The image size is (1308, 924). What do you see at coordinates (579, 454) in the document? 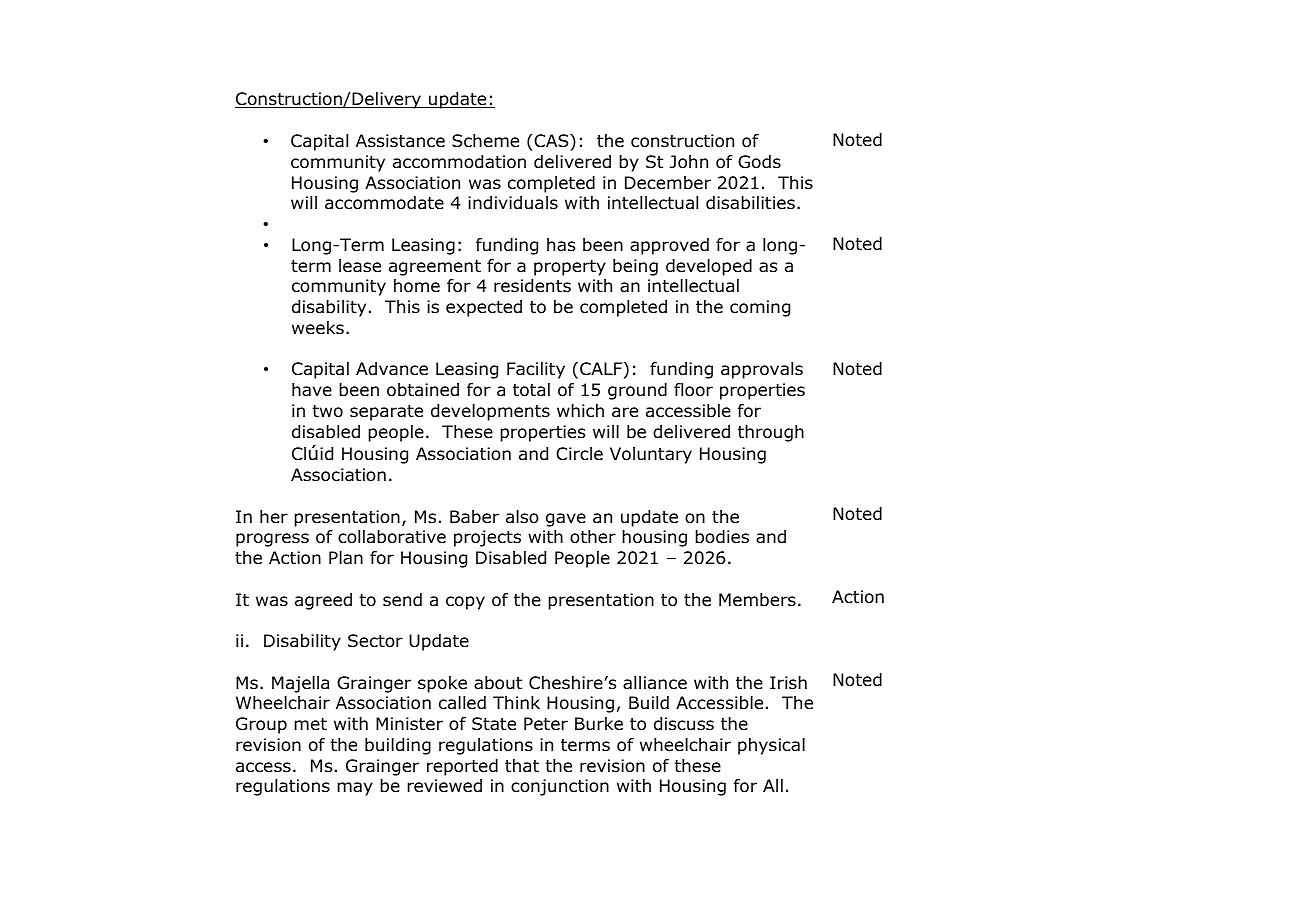
I see `Circle` at bounding box center [579, 454].
